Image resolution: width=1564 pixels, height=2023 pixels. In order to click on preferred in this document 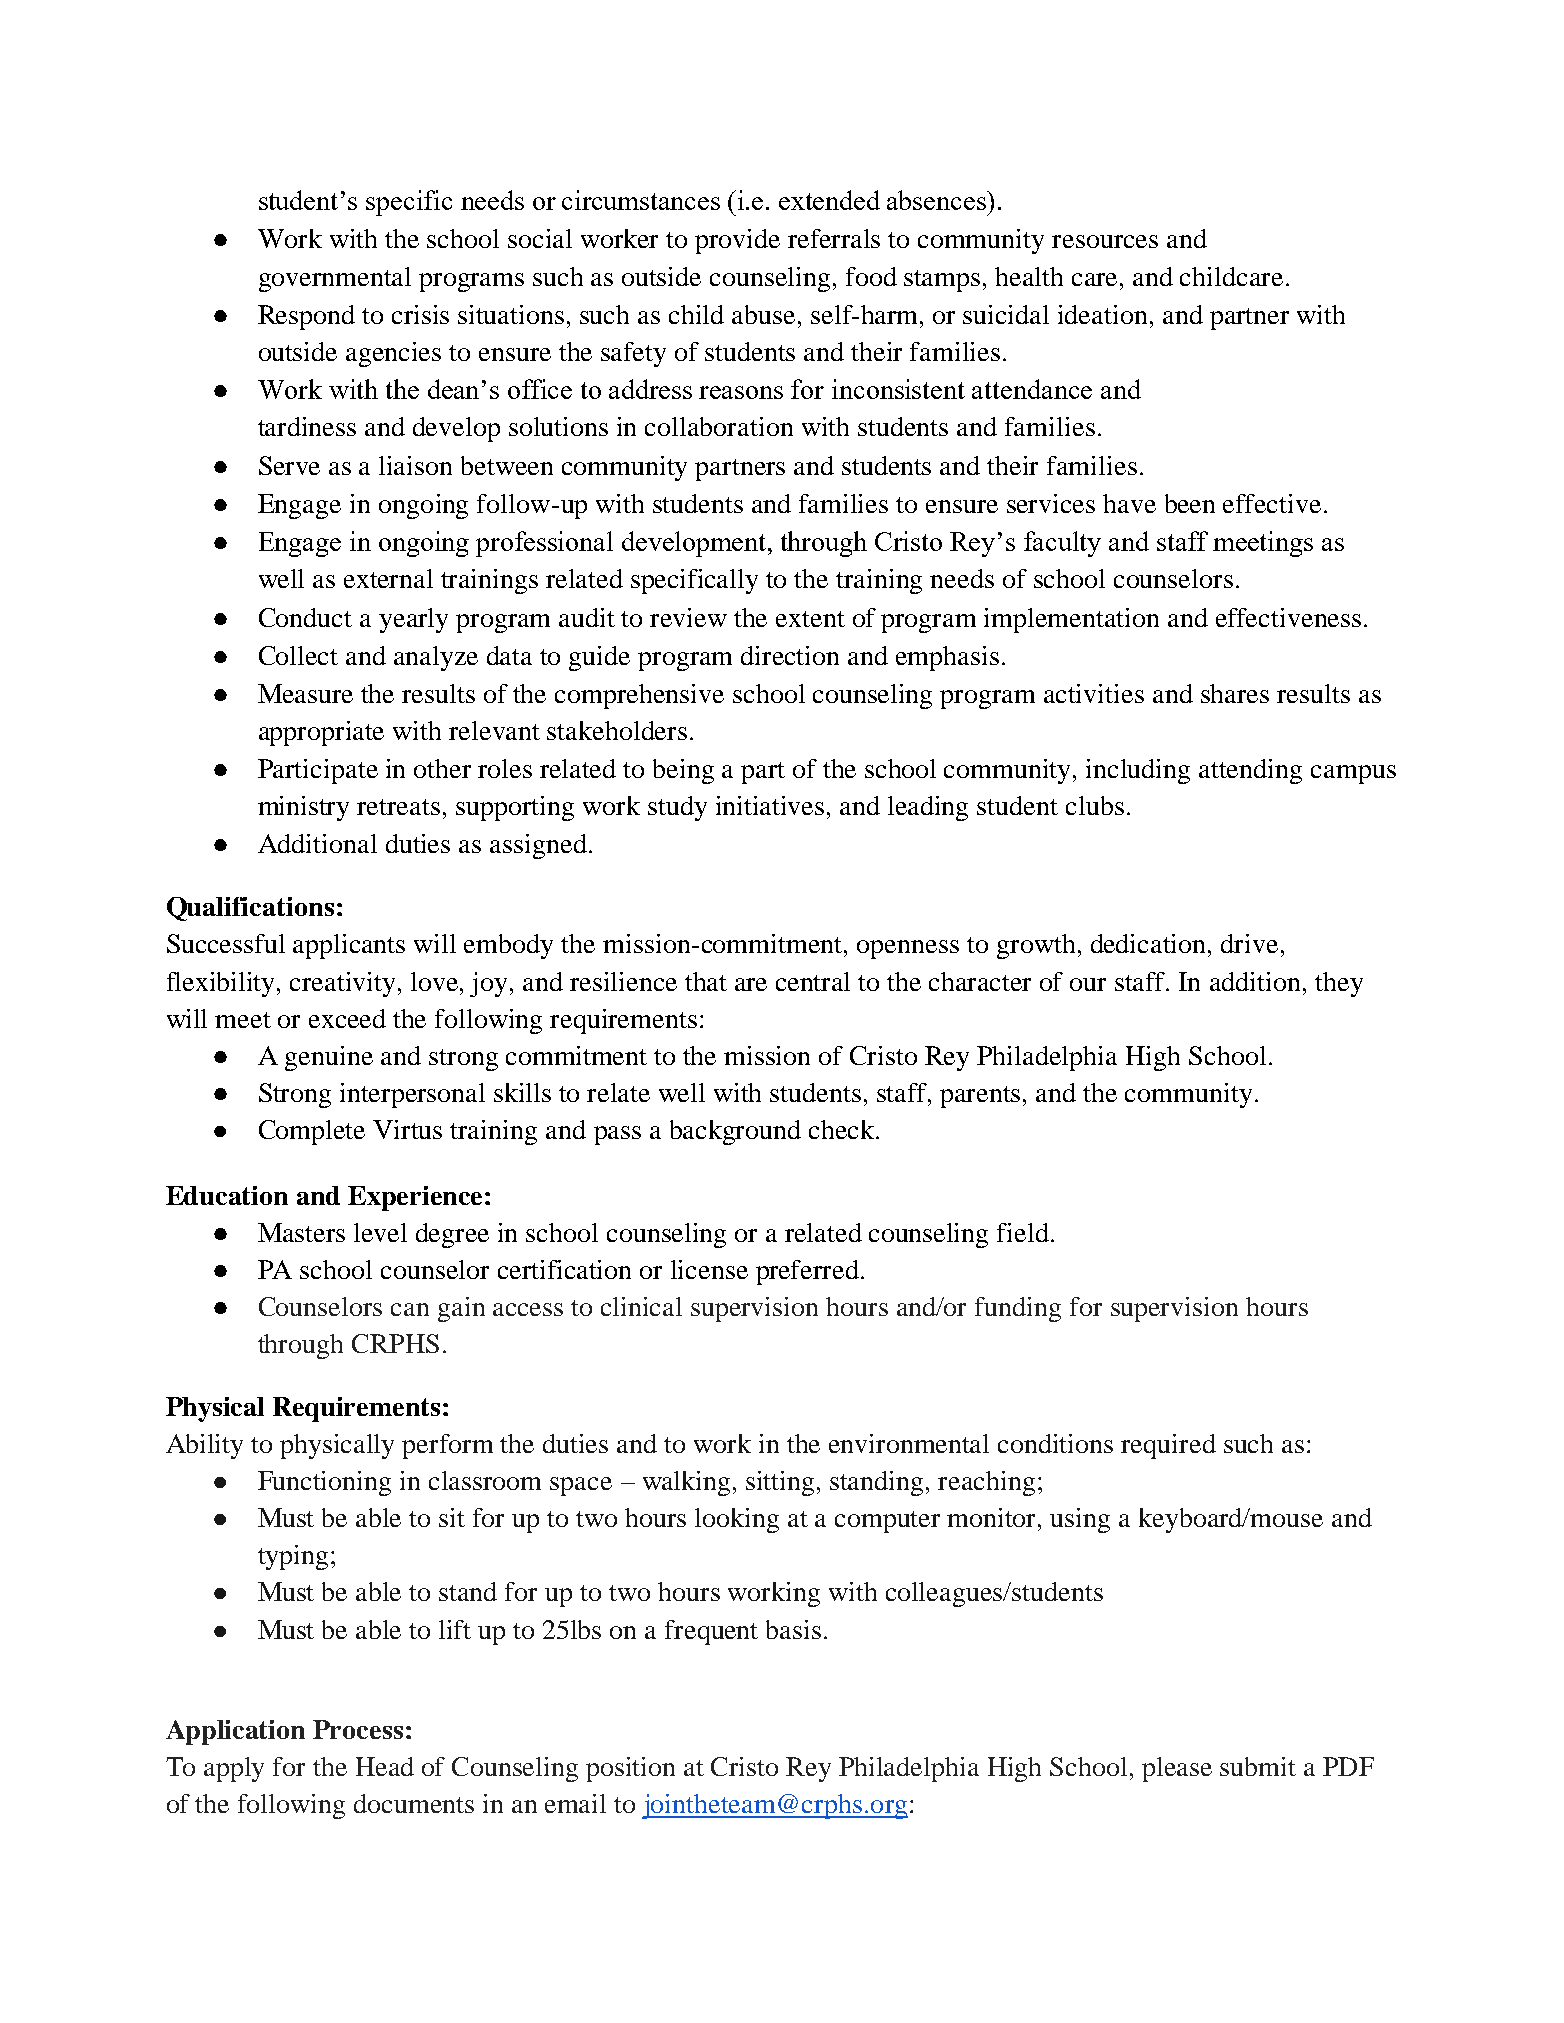, I will do `click(807, 1272)`.
